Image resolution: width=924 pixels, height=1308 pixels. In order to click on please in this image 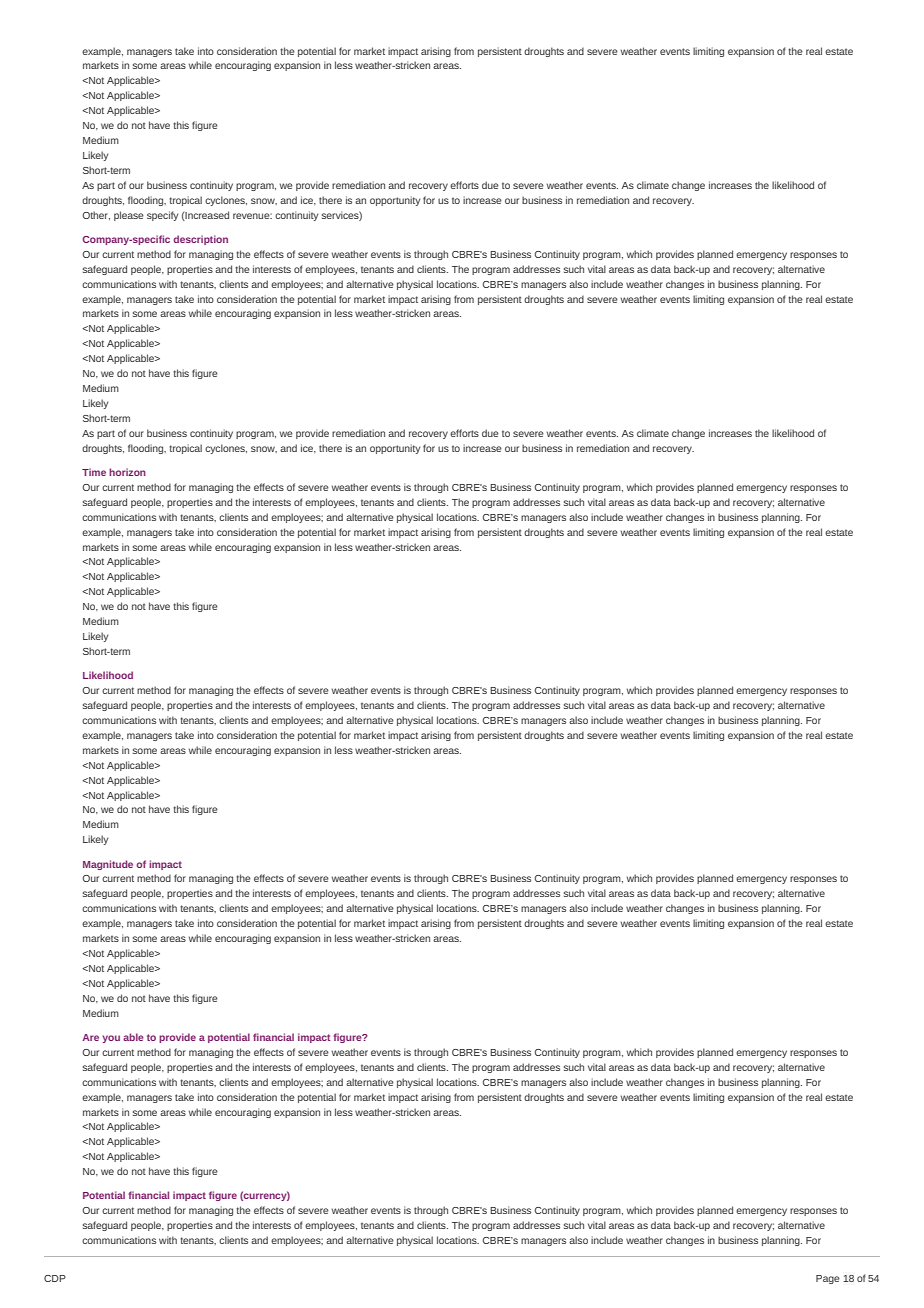, I will do `click(129, 216)`.
